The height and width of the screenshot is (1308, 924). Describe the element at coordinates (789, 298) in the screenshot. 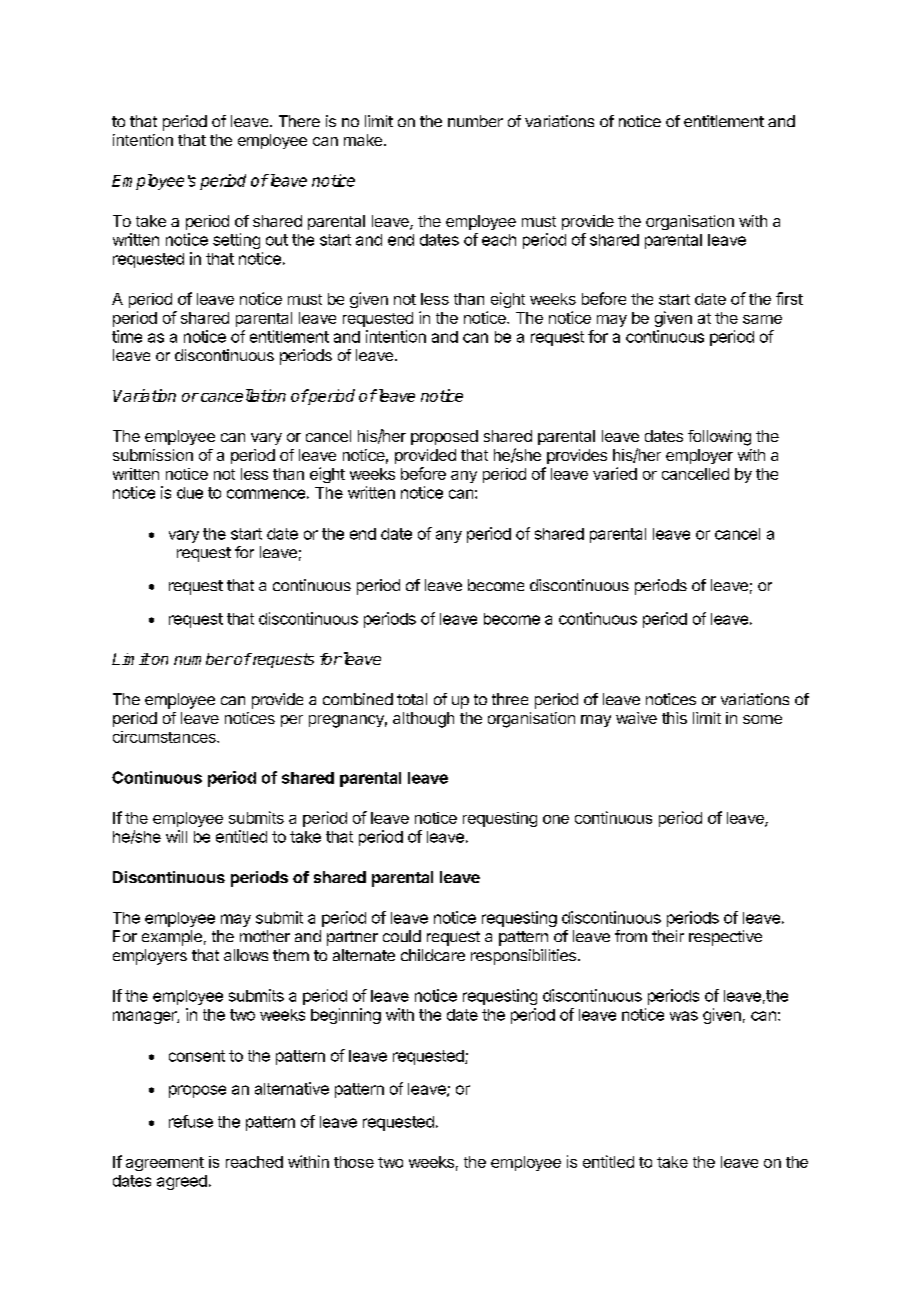

I see `first` at that location.
